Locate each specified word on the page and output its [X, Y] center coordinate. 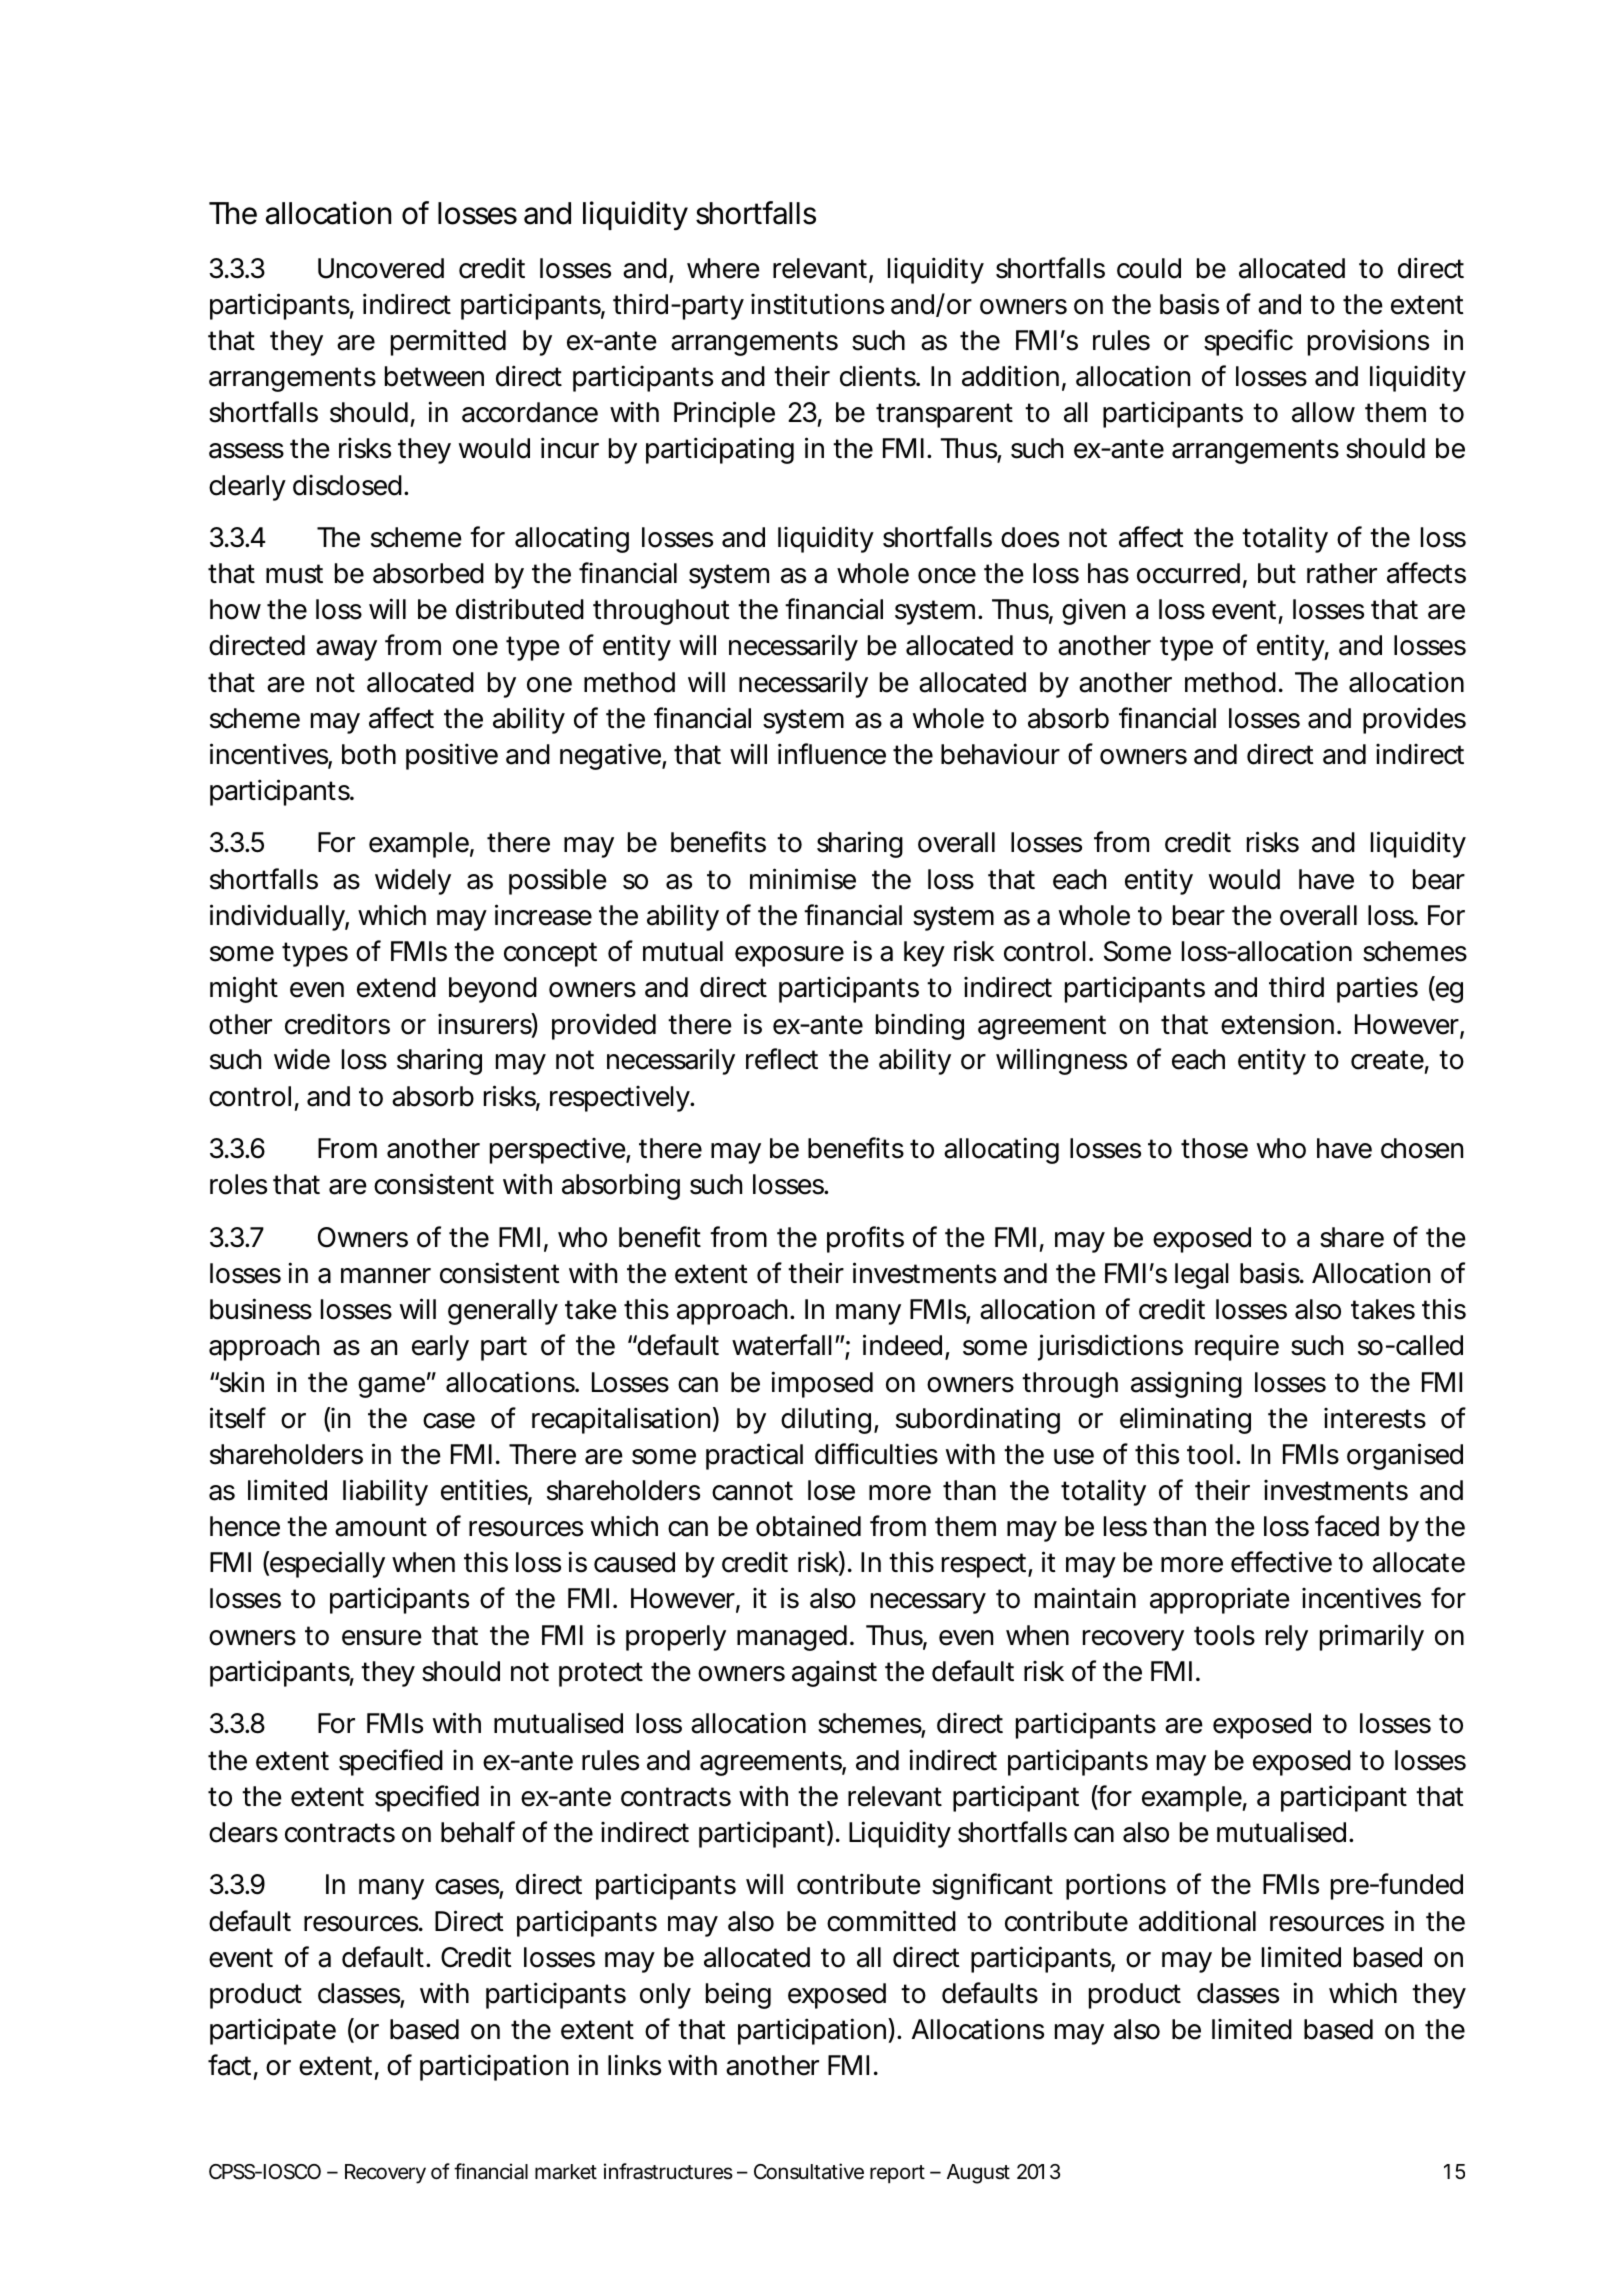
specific [1248, 342]
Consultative [809, 2171]
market [566, 2172]
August [978, 2174]
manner [386, 1276]
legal [1202, 1276]
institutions [817, 304]
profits [865, 1239]
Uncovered [381, 268]
